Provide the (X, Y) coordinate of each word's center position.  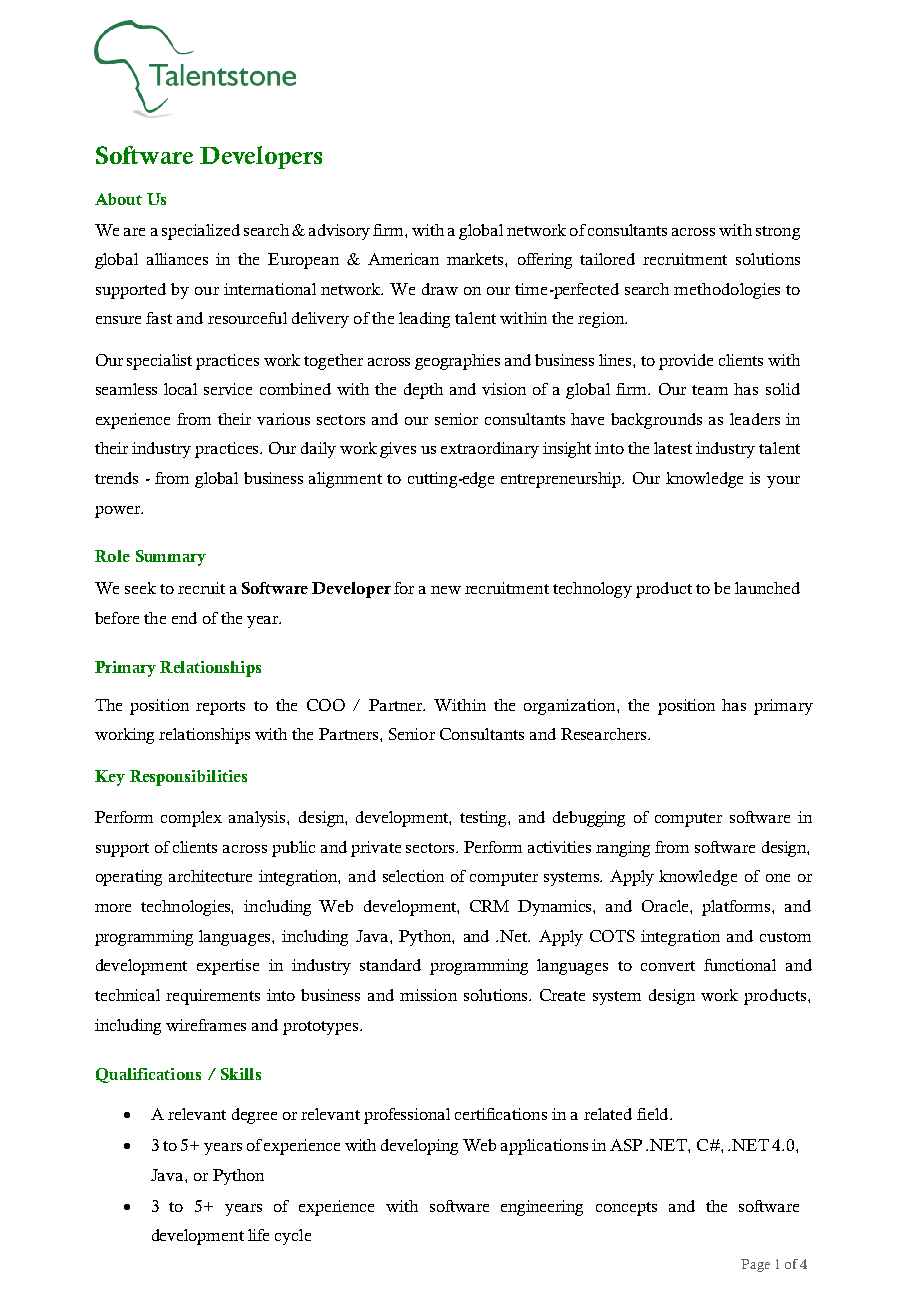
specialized (201, 232)
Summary (171, 558)
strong (778, 233)
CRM (489, 906)
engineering (542, 1208)
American (403, 259)
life (258, 1235)
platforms (737, 908)
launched (767, 588)
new (446, 590)
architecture (210, 876)
